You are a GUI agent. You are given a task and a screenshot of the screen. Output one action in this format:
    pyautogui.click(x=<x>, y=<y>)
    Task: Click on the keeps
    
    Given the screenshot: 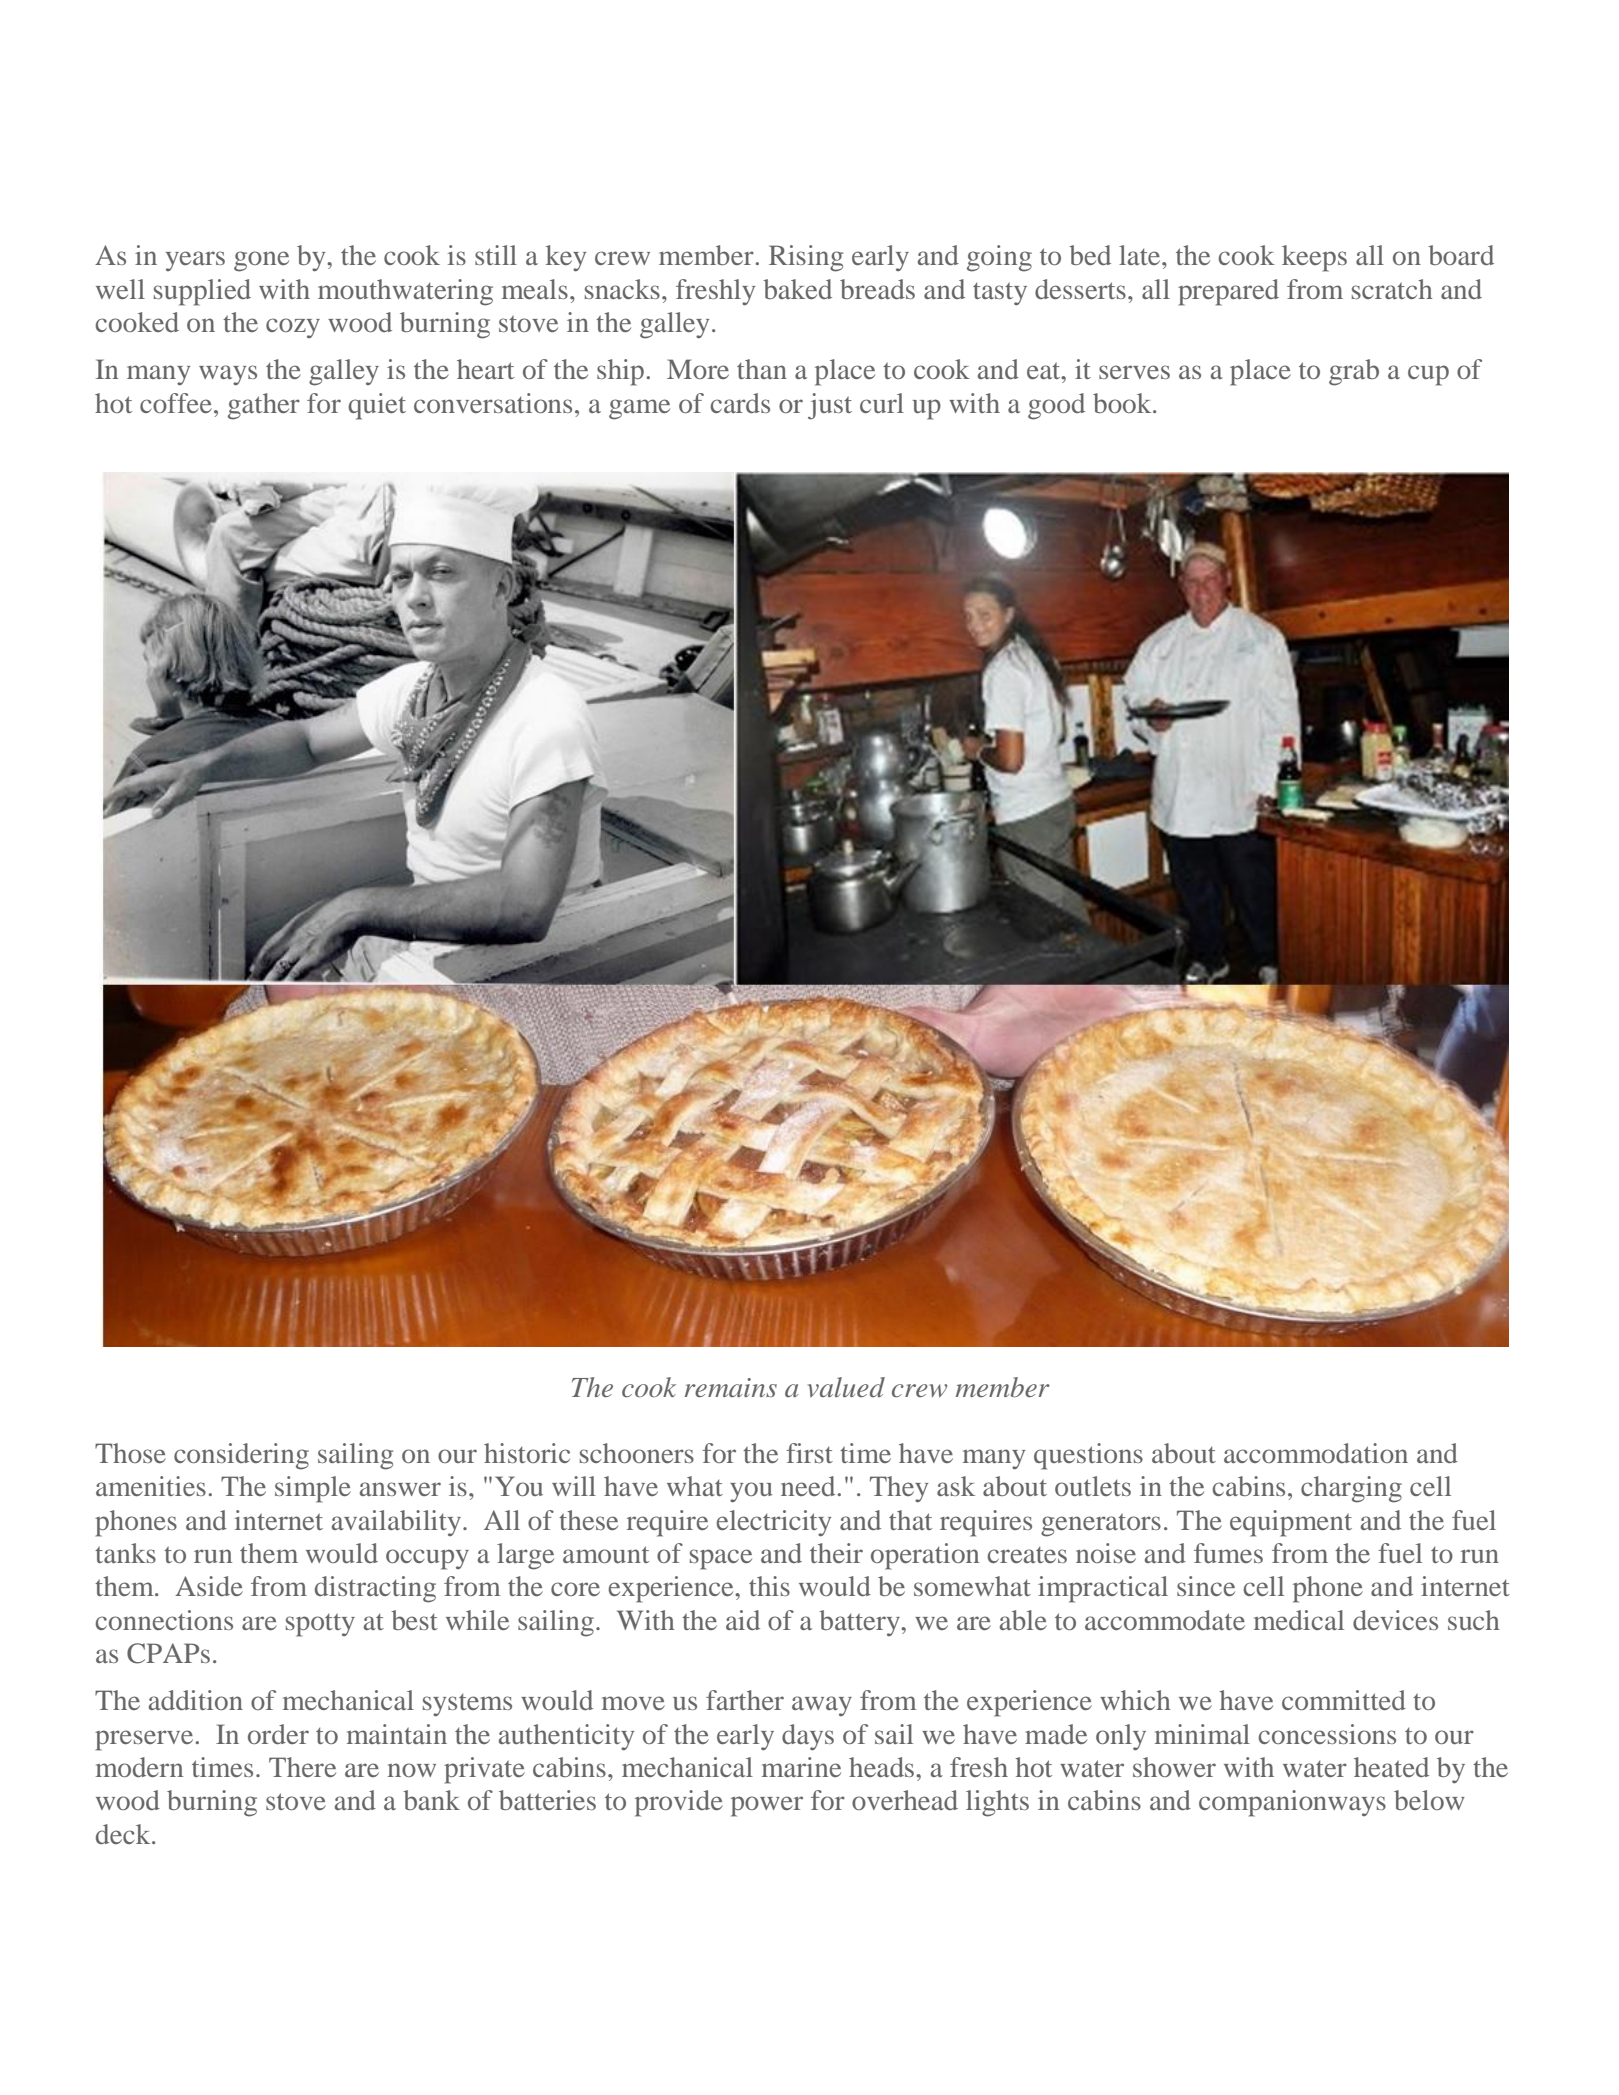 What is the action you would take?
    pyautogui.click(x=1314, y=258)
